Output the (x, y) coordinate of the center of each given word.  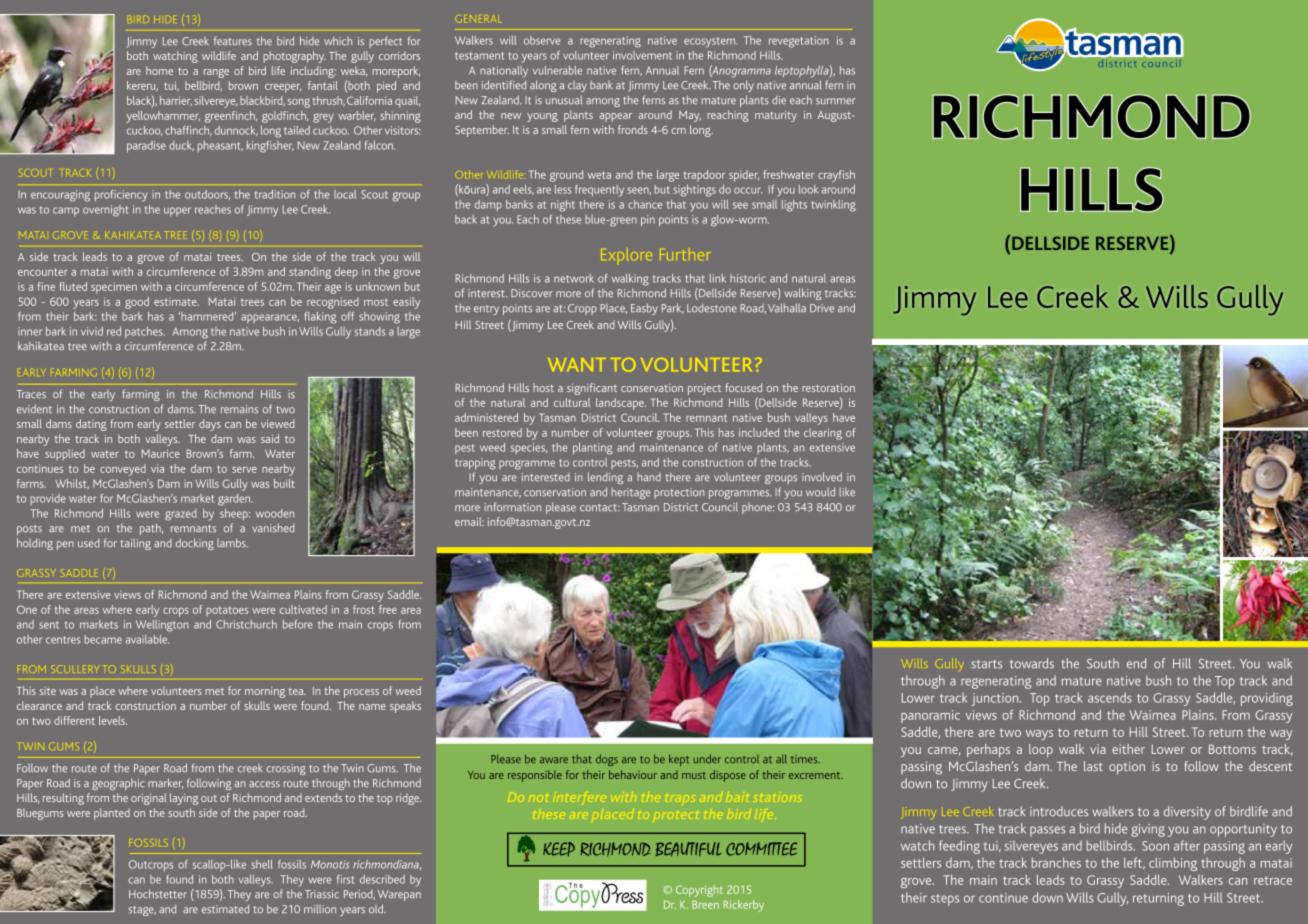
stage (142, 911)
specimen (114, 288)
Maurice (161, 453)
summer (836, 101)
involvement (642, 55)
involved (822, 477)
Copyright (699, 891)
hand (649, 477)
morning (265, 692)
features (233, 41)
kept (679, 760)
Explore (626, 254)
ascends (1110, 697)
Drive (822, 308)
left (1134, 863)
